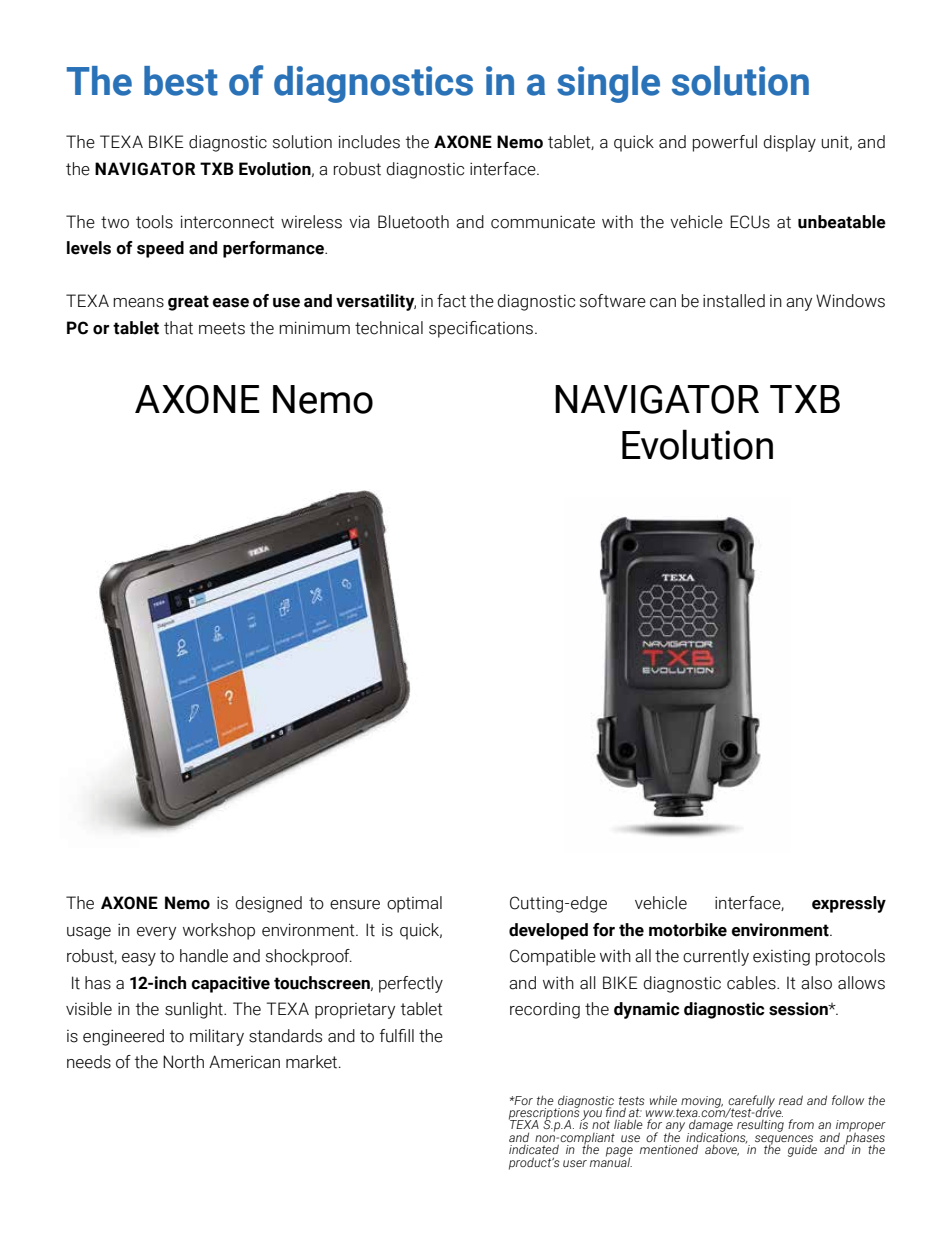 The width and height of the screenshot is (952, 1233). Describe the element at coordinates (789, 143) in the screenshot. I see `display` at that location.
